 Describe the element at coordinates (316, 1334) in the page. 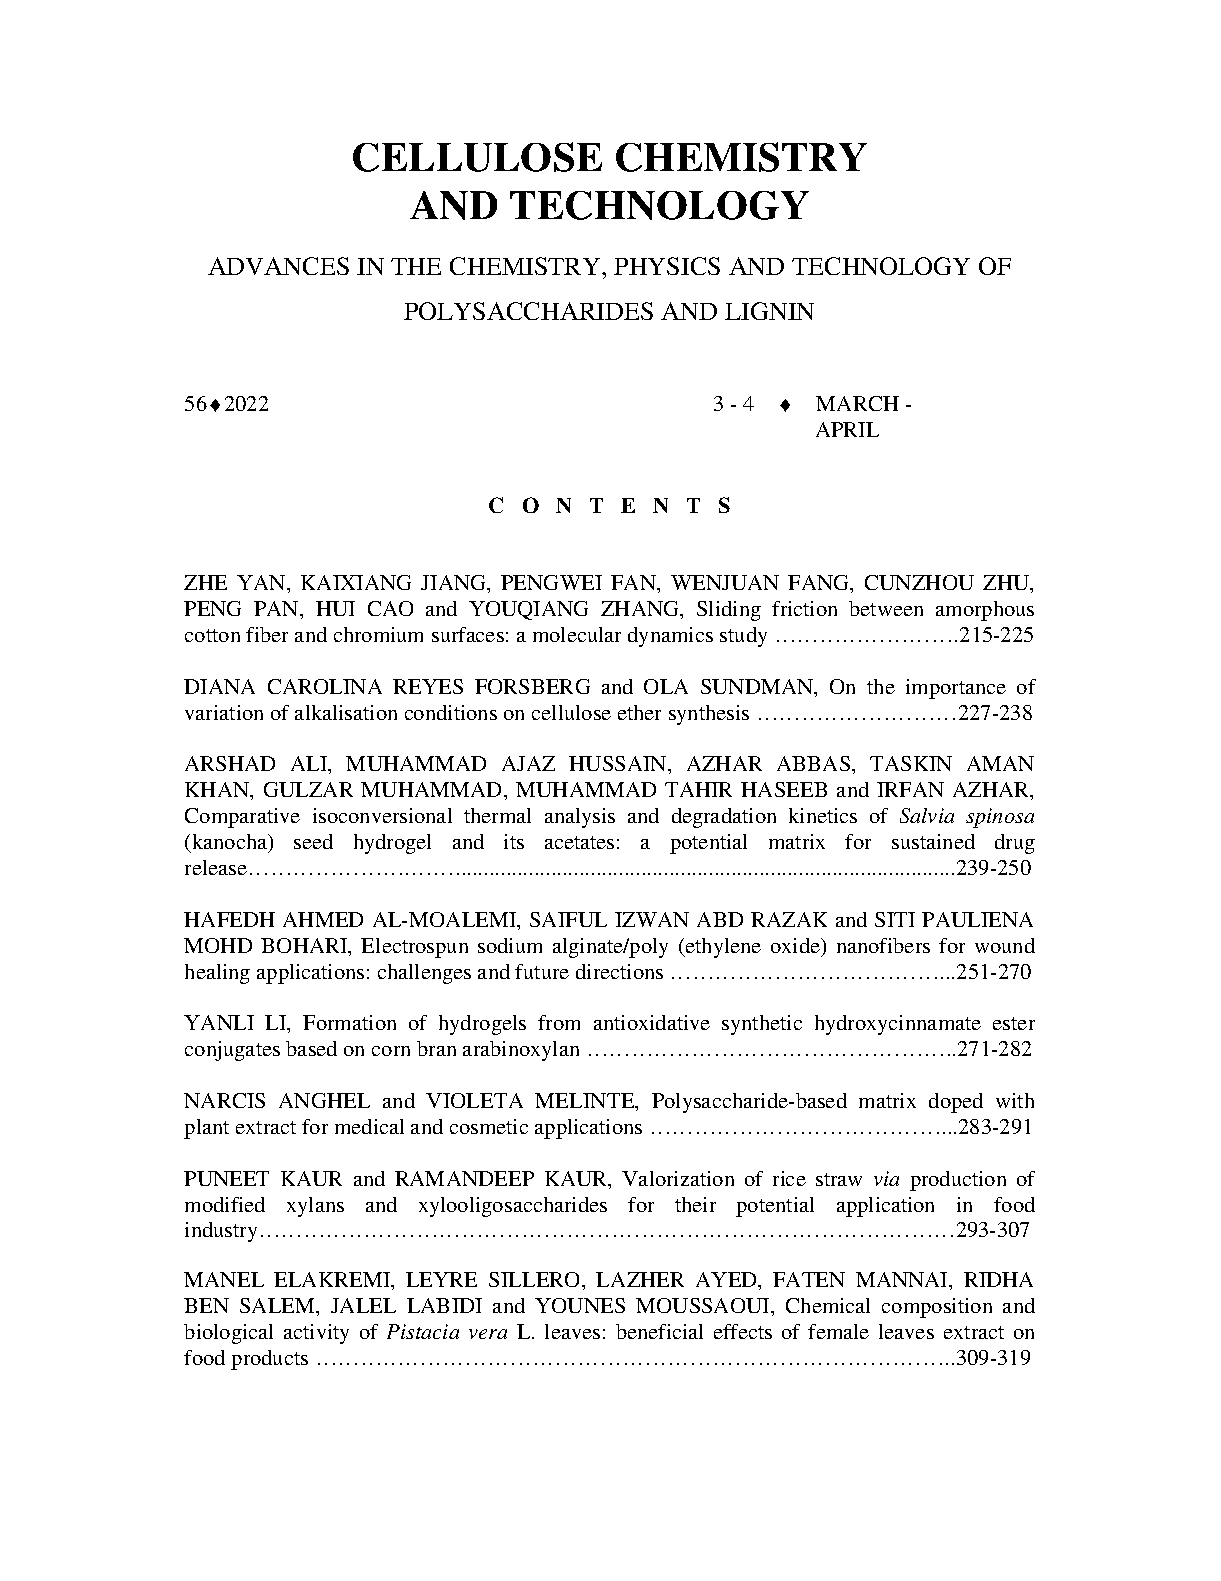

I see `activity` at that location.
